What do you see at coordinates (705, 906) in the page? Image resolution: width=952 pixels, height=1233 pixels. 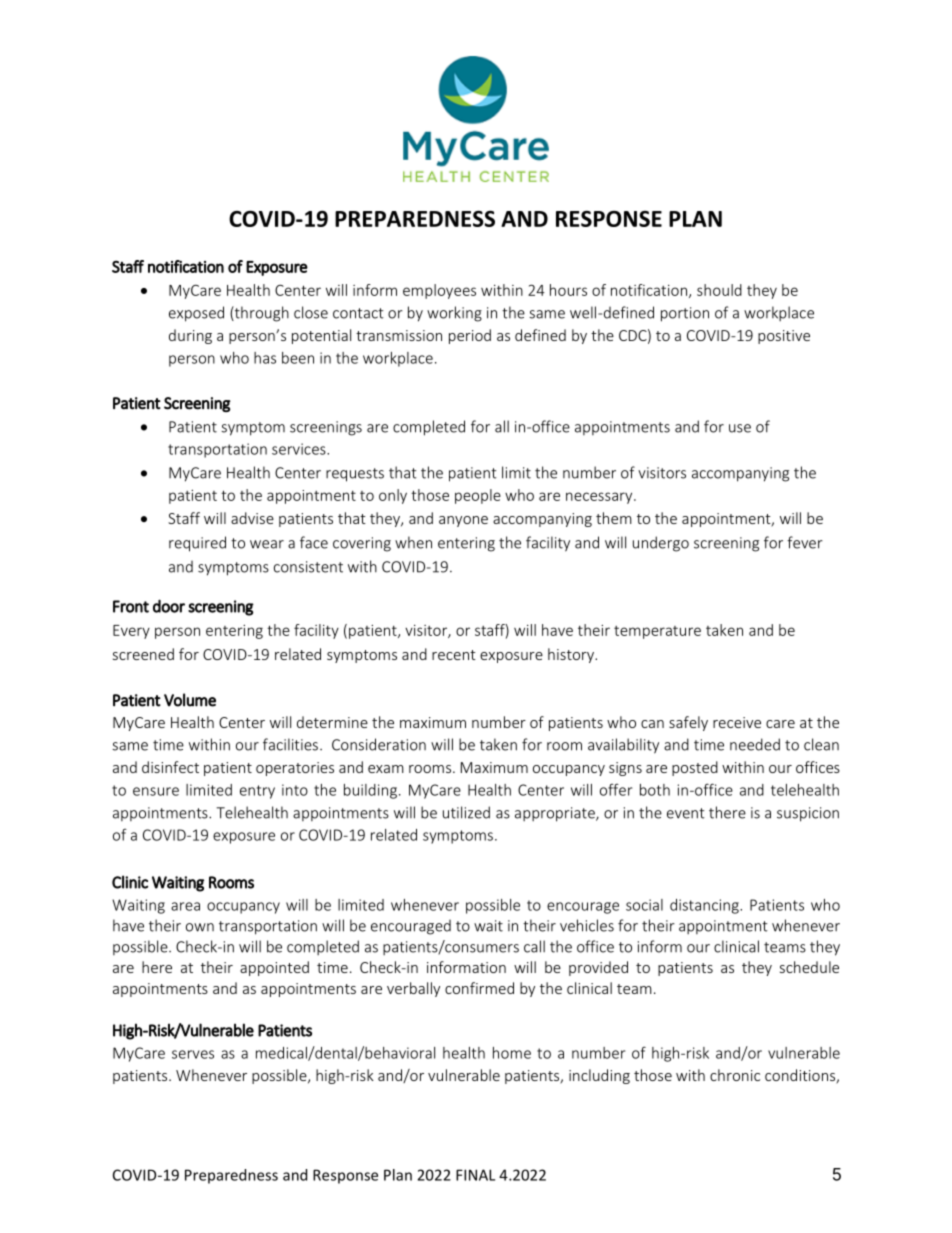 I see `distancing` at bounding box center [705, 906].
